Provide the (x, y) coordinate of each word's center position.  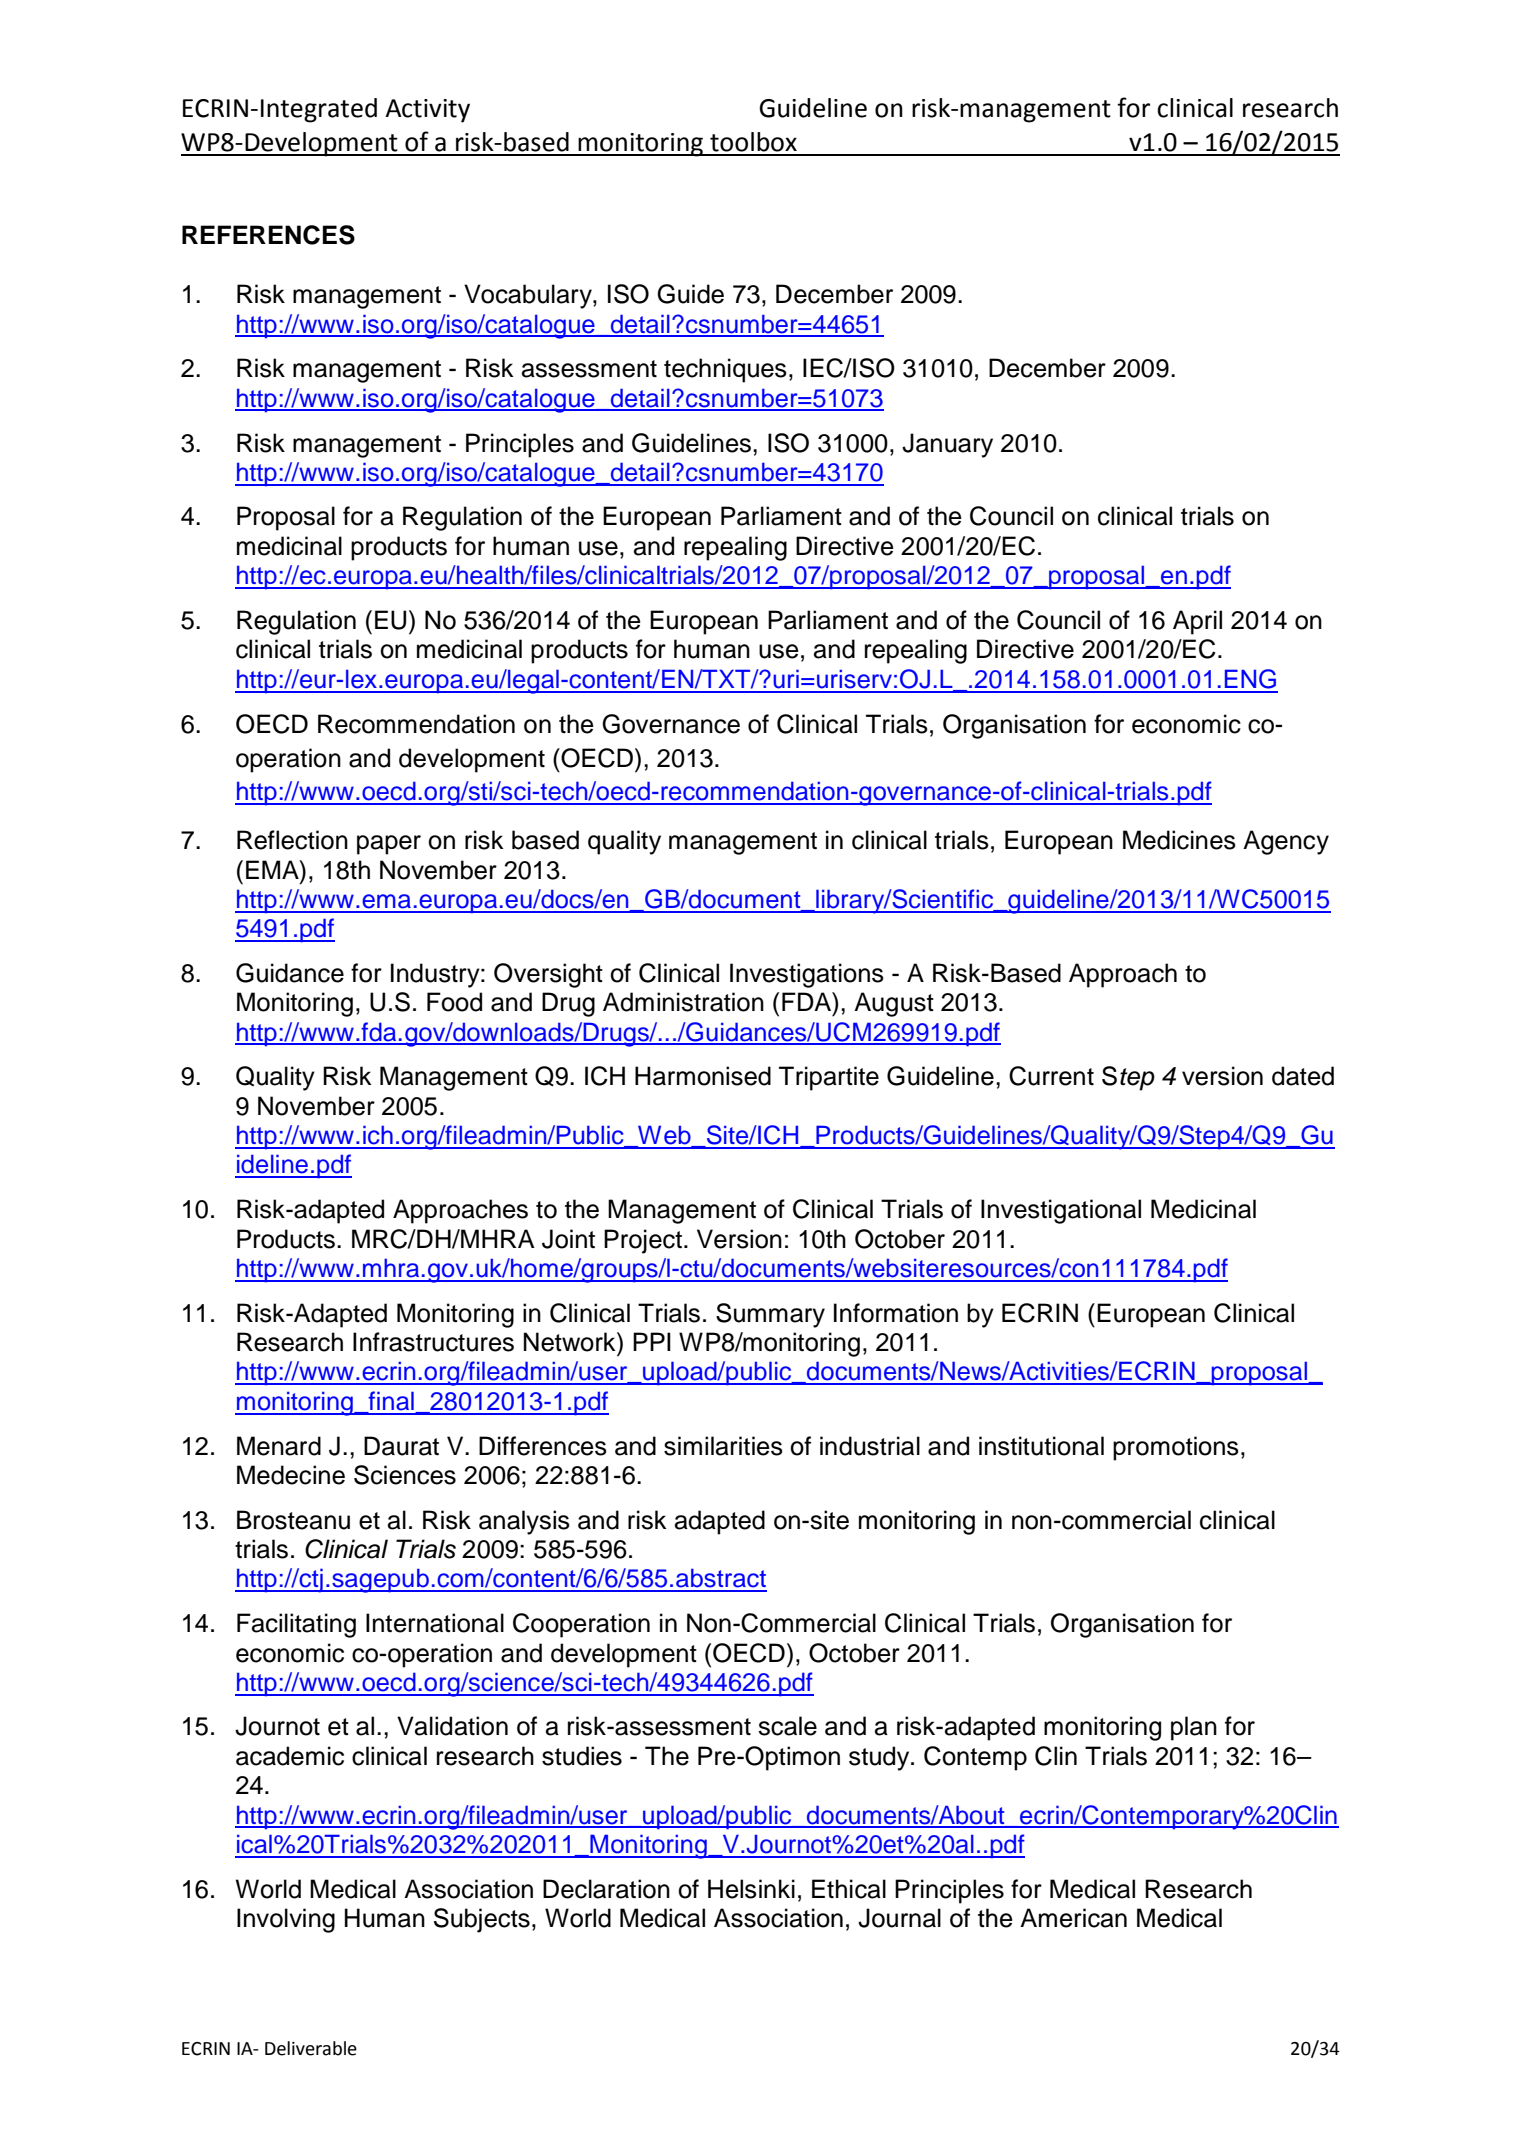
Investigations (807, 975)
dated (1303, 1076)
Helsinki (751, 1889)
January (947, 445)
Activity (427, 111)
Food (454, 1002)
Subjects (482, 1920)
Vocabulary (529, 296)
